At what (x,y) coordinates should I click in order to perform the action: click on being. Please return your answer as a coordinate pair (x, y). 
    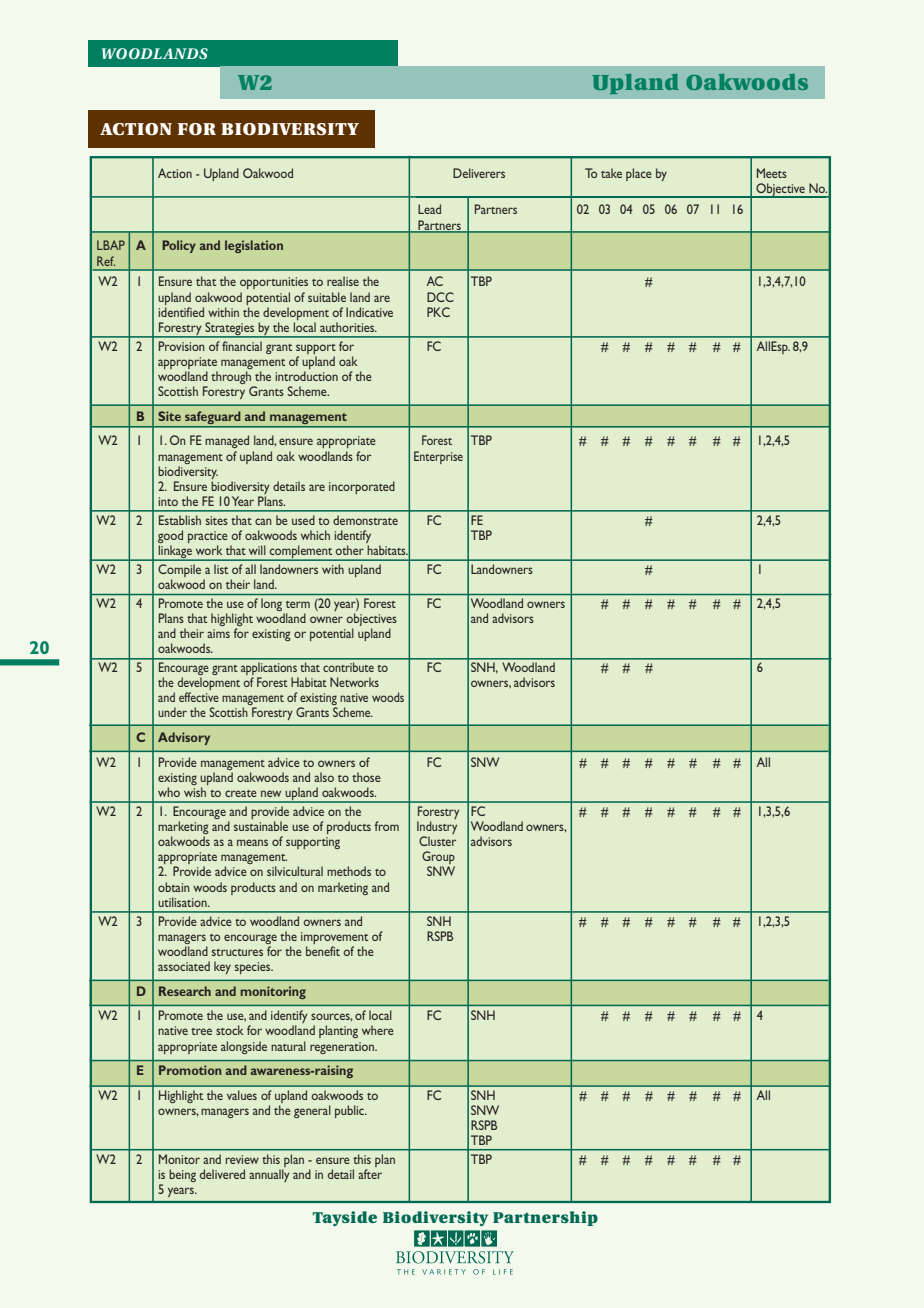
    Looking at the image, I should click on (182, 1175).
